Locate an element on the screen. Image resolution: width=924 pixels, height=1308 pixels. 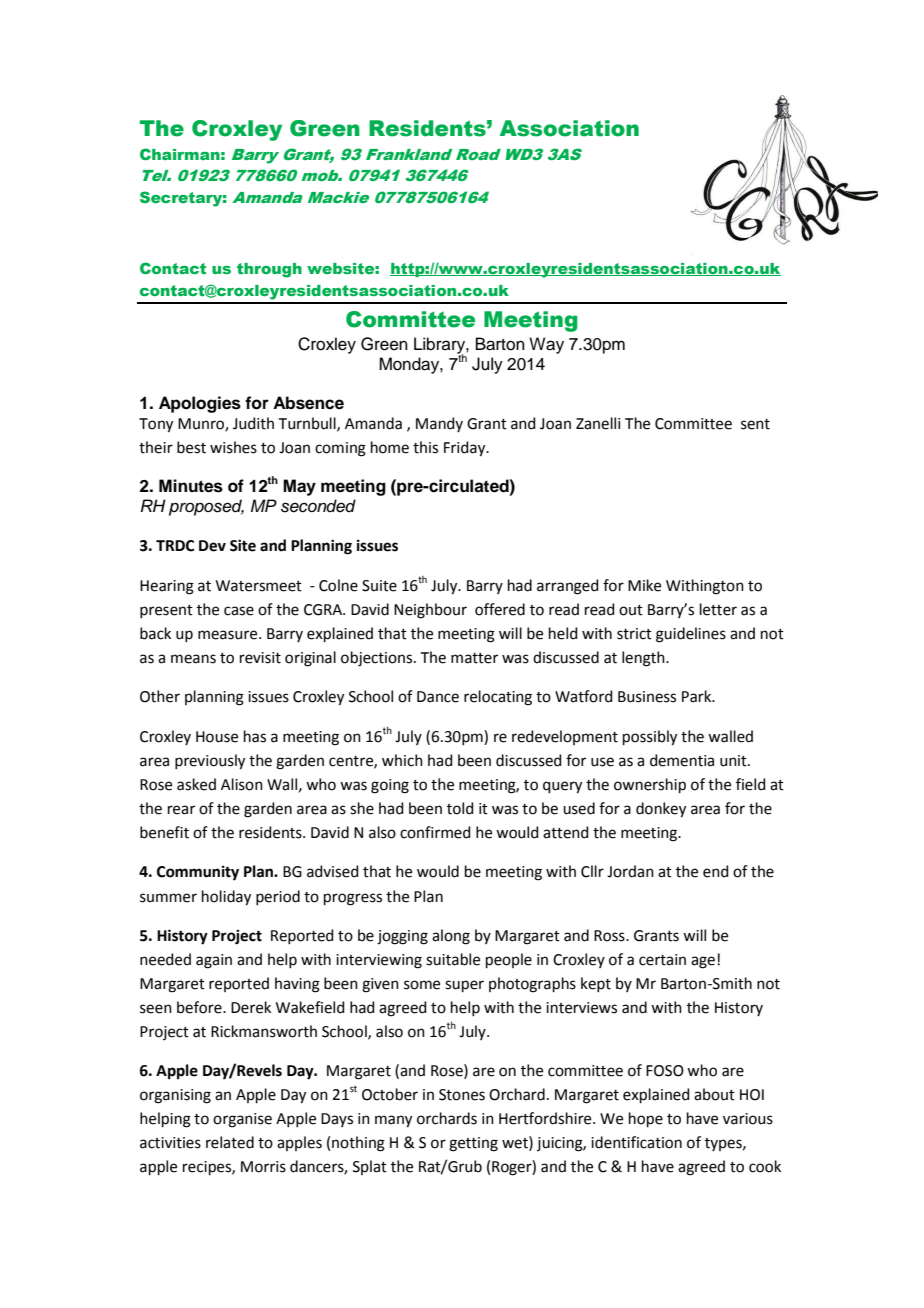
relocating is located at coordinates (498, 698).
